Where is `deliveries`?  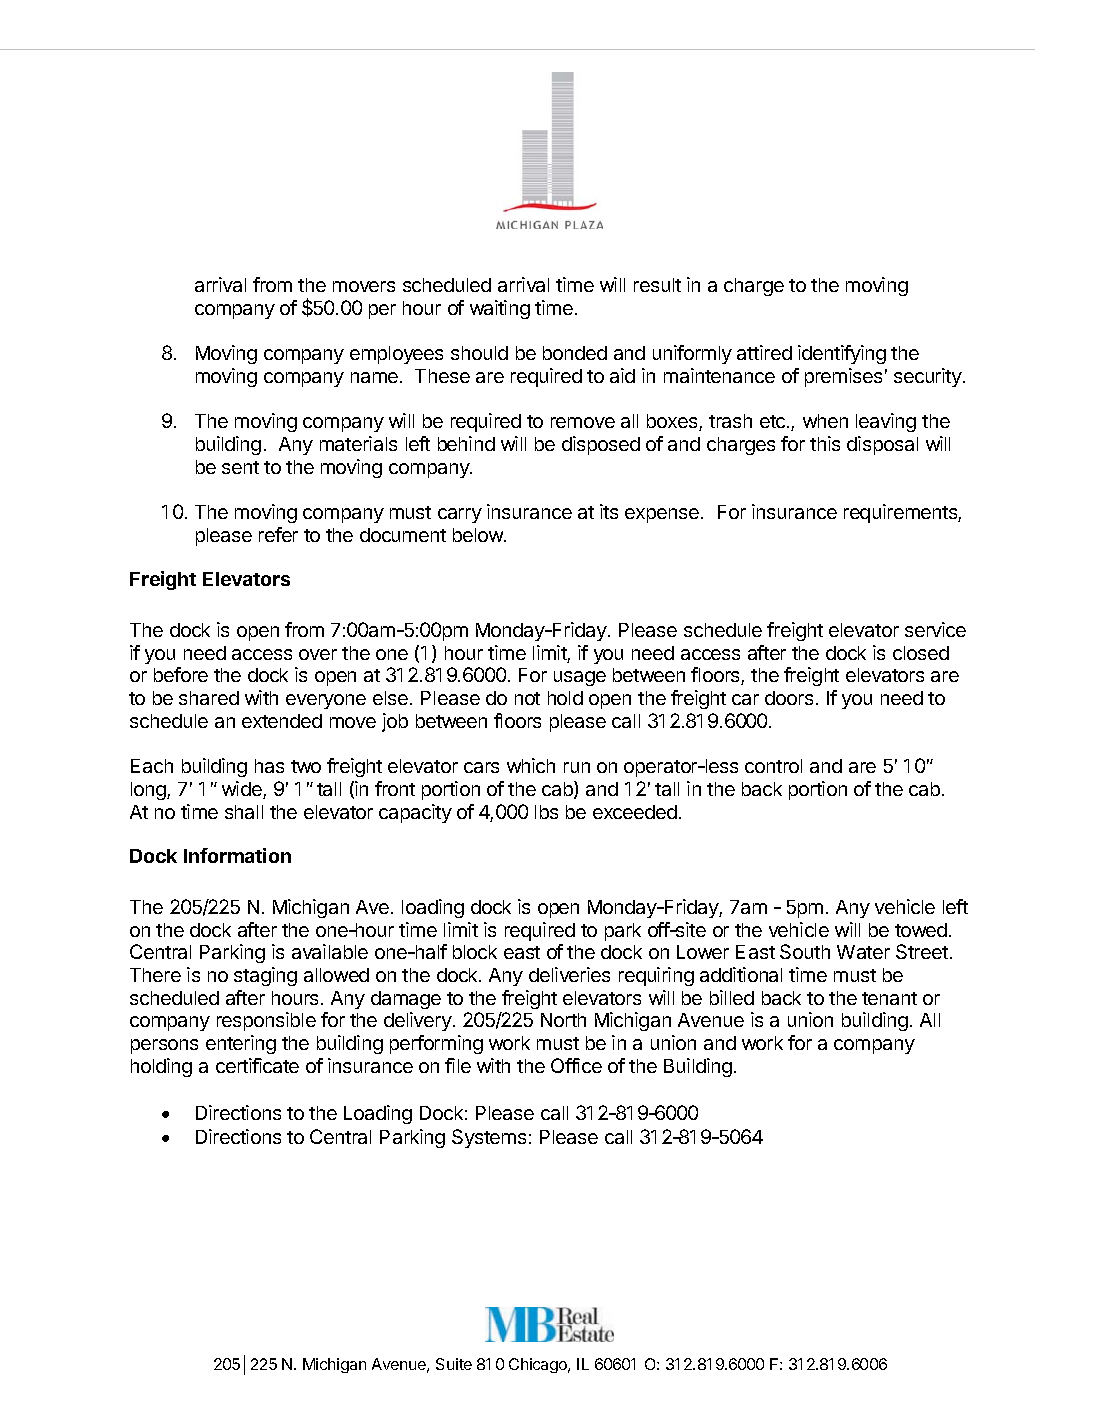 deliveries is located at coordinates (569, 974).
